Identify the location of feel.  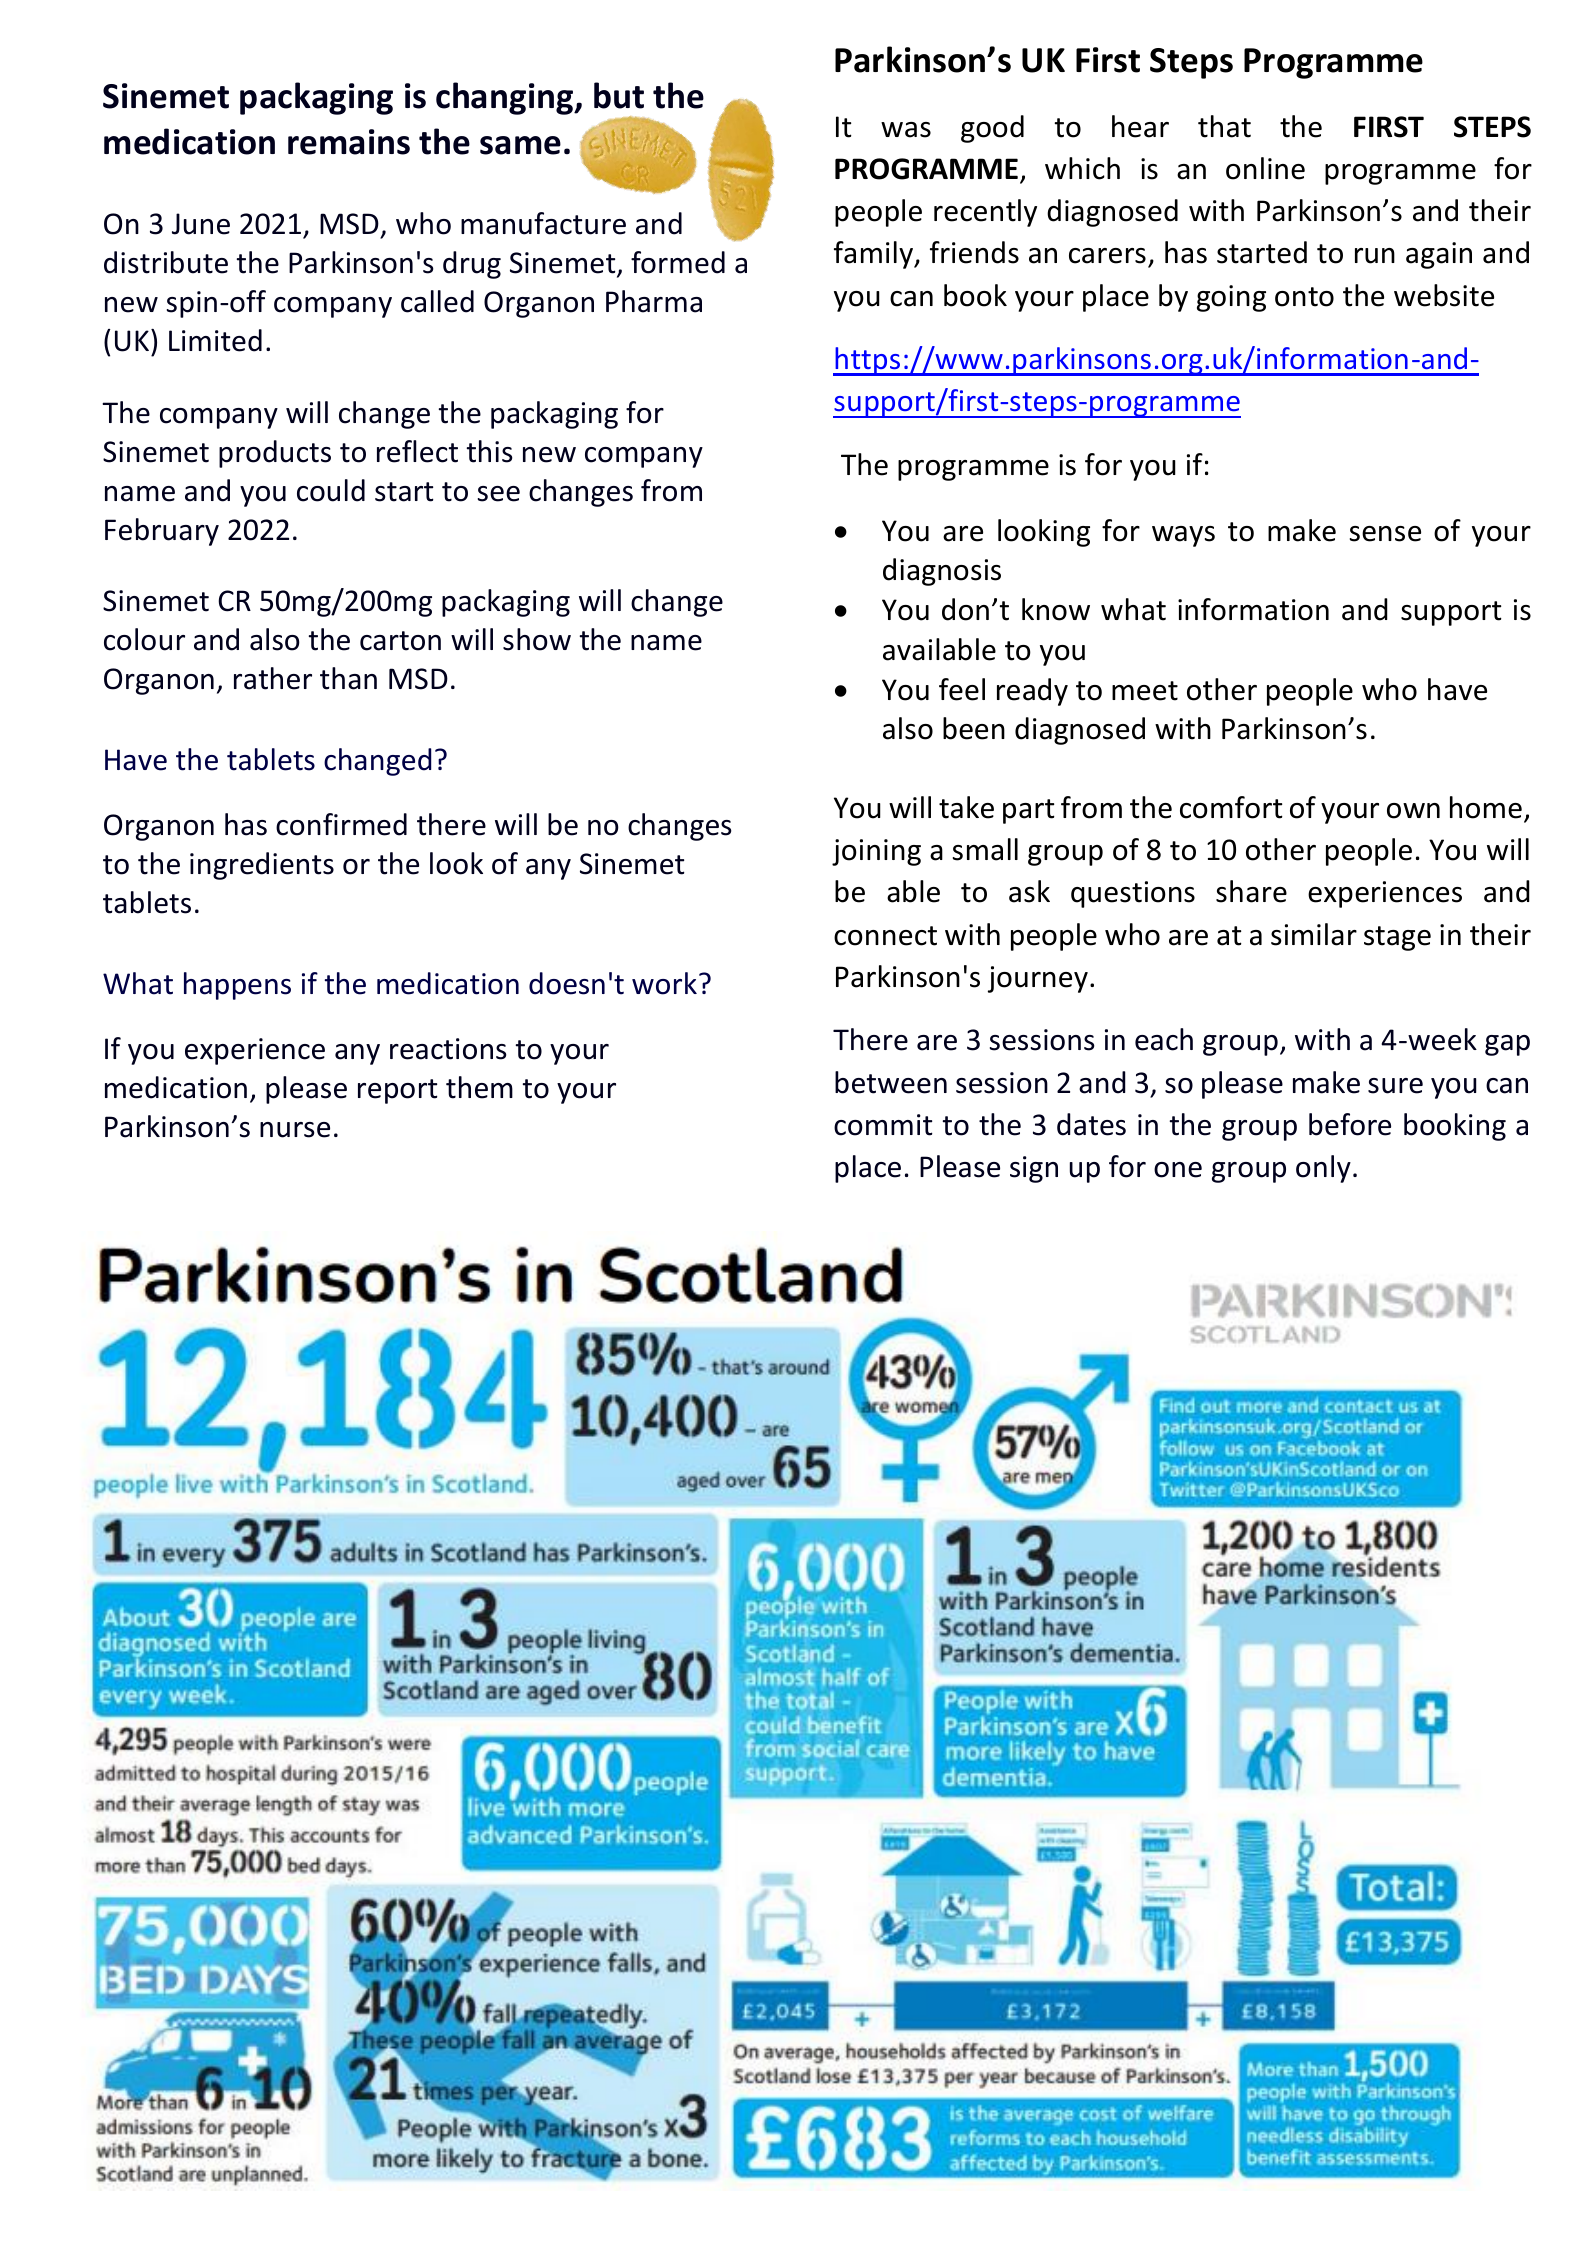
(962, 689).
